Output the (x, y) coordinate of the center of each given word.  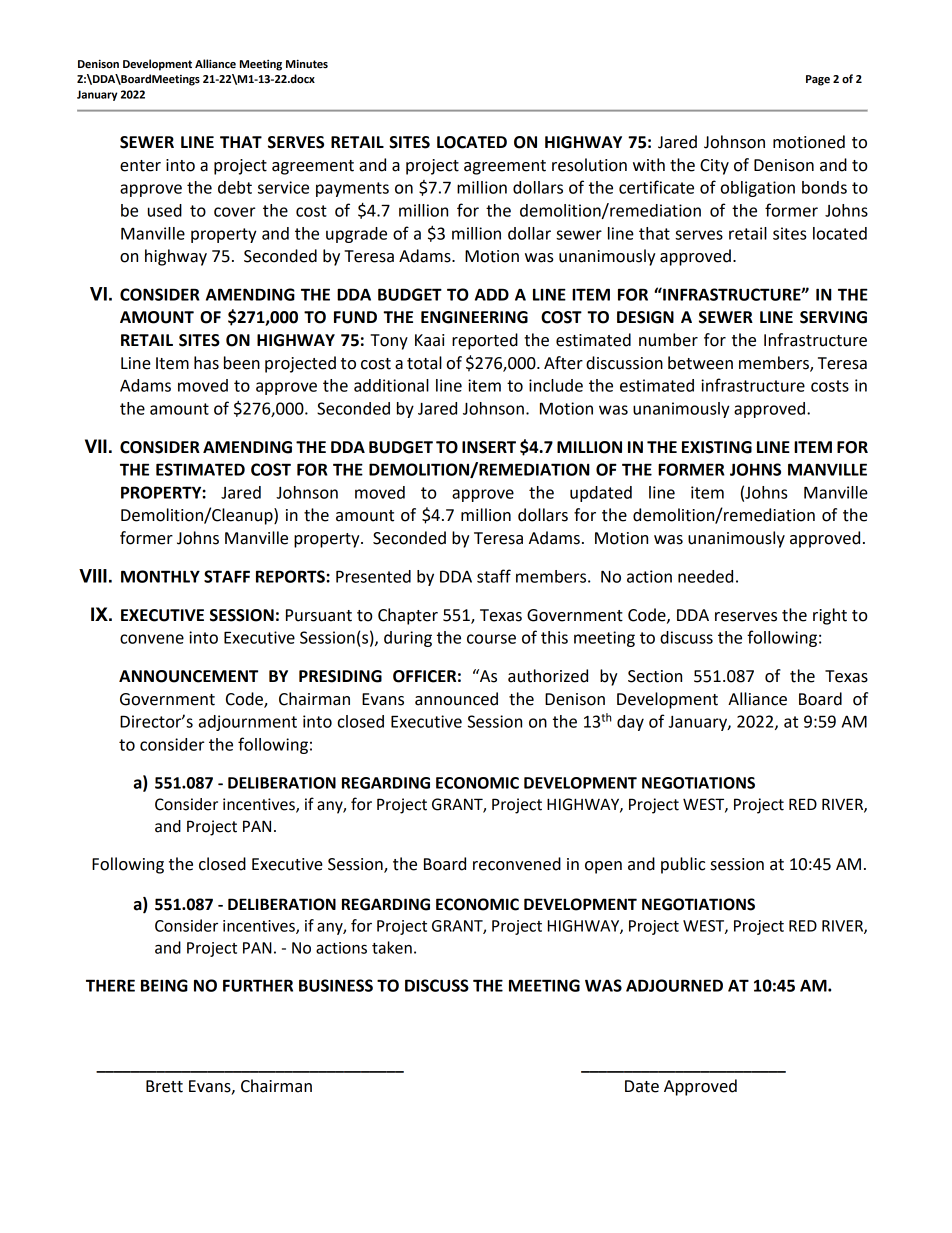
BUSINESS (336, 985)
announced (456, 699)
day (630, 723)
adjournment (248, 723)
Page (818, 80)
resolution (589, 165)
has (206, 363)
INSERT (489, 447)
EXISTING (717, 447)
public (683, 865)
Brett (164, 1086)
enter (140, 166)
